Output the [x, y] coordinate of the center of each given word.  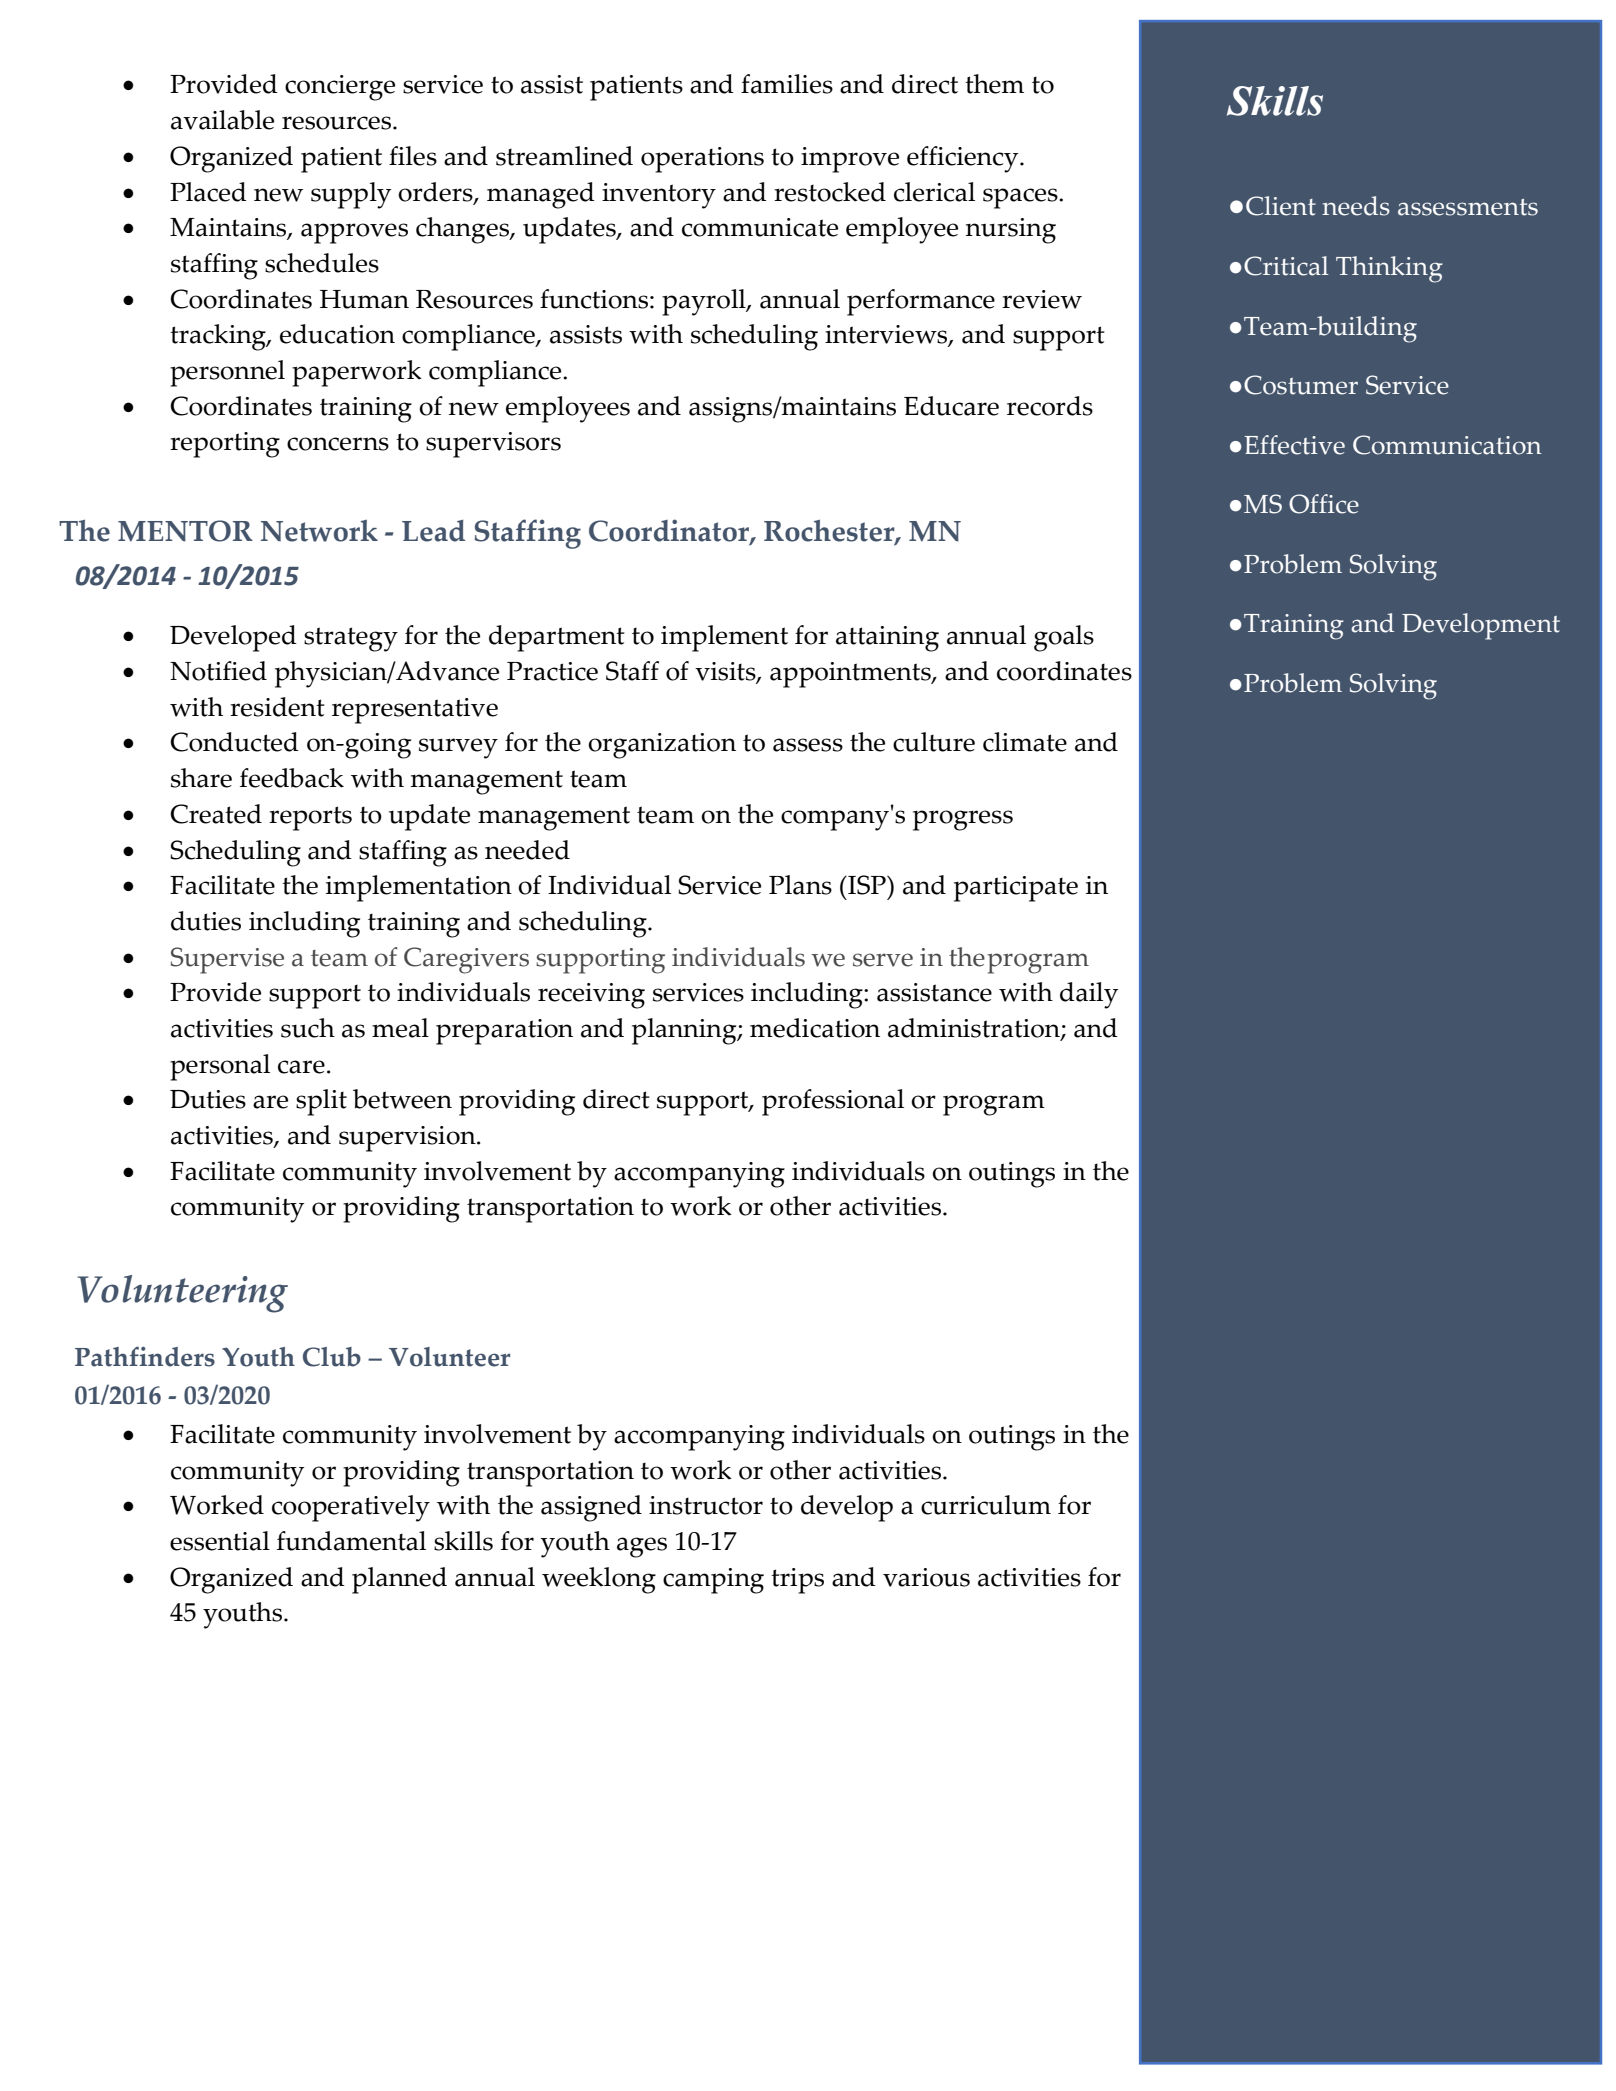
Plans [800, 885]
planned [399, 1580]
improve [850, 160]
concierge [340, 88]
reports [310, 818]
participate [1016, 889]
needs [1356, 206]
